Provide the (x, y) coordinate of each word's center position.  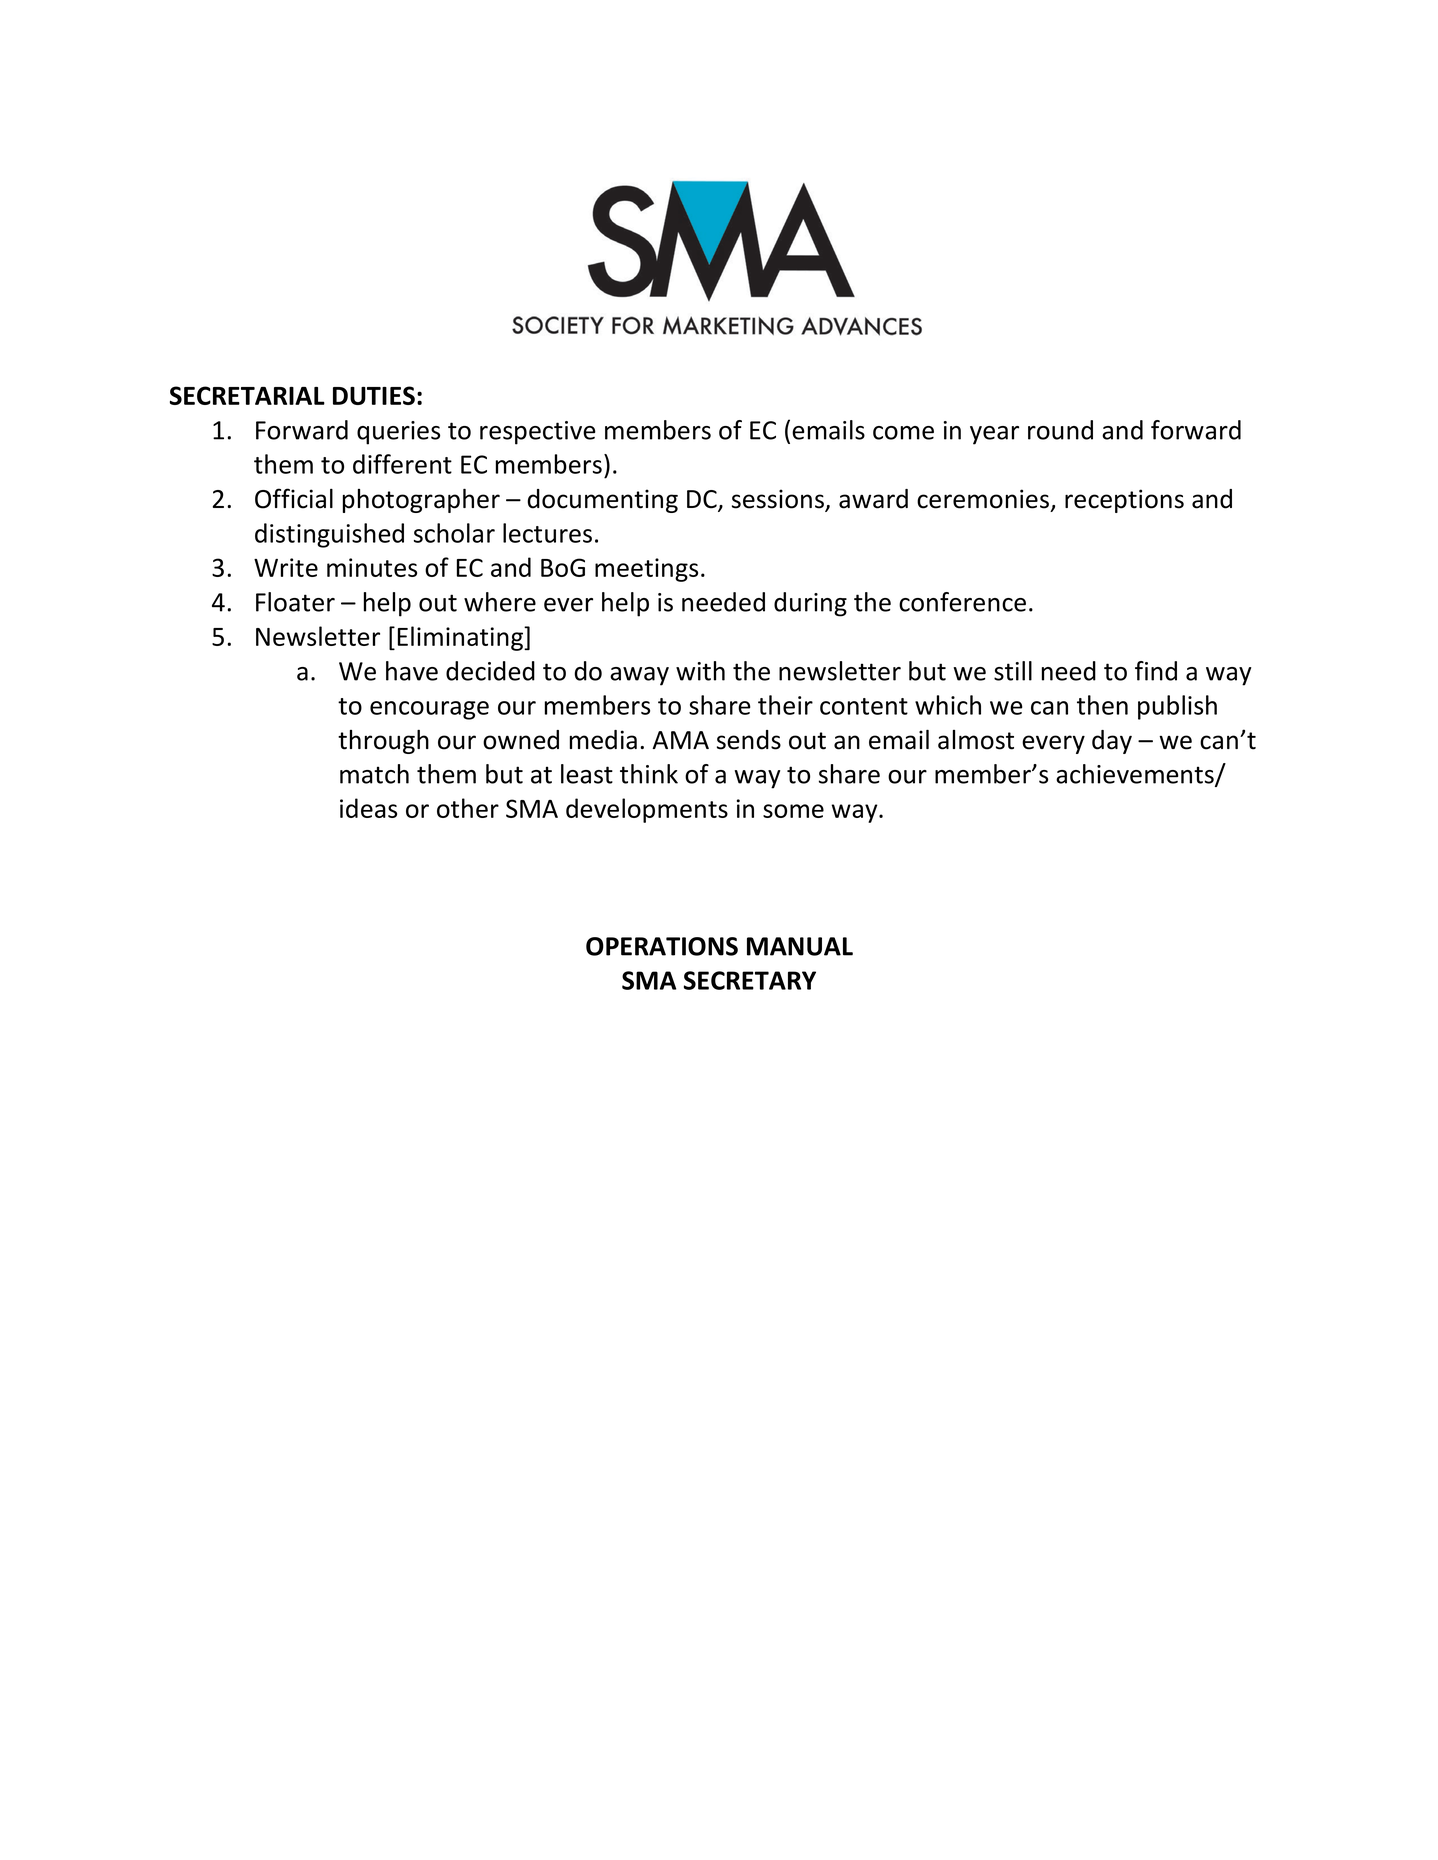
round (1060, 430)
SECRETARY (750, 980)
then (1102, 705)
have (412, 671)
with (700, 671)
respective (538, 433)
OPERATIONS (662, 946)
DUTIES (374, 395)
